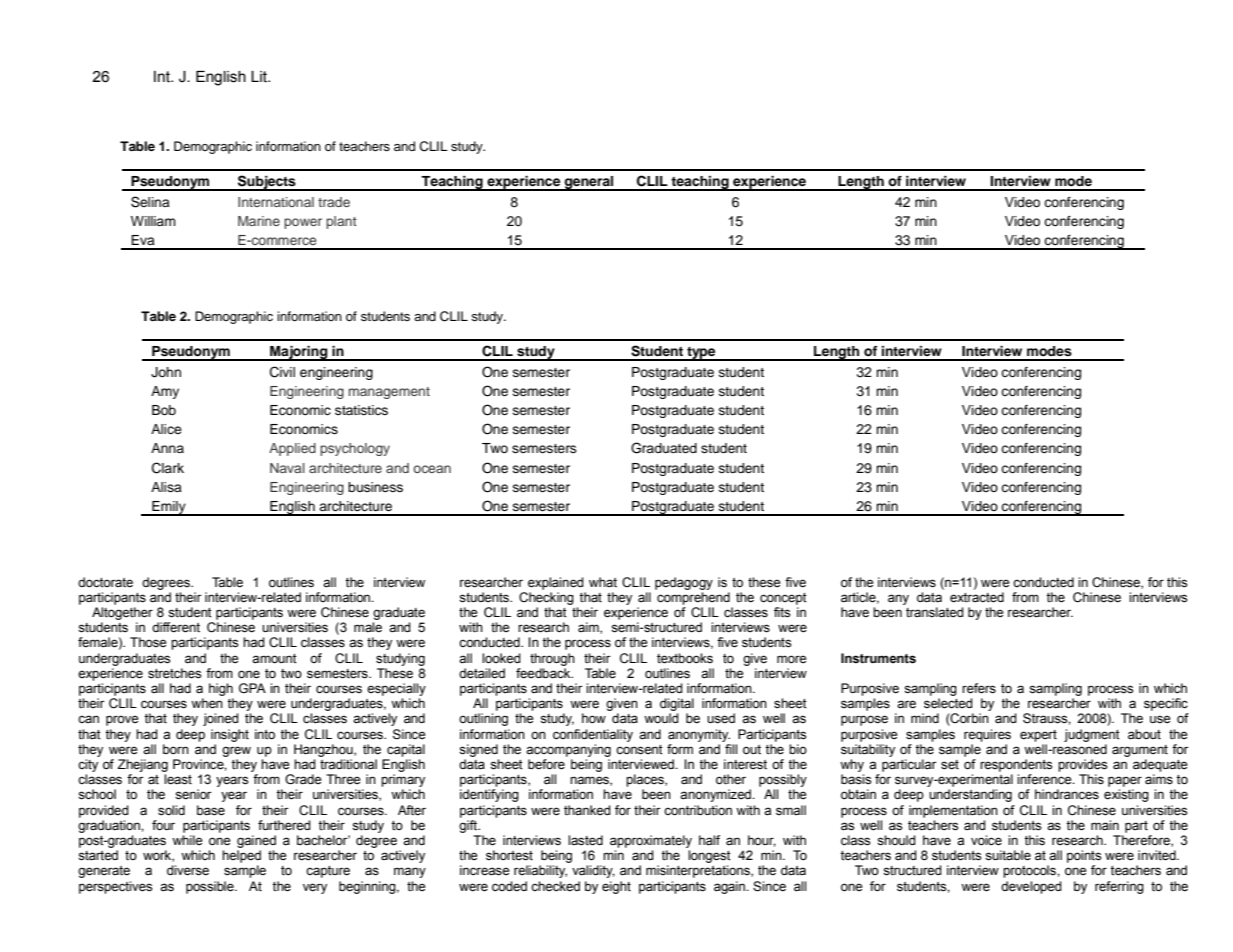  Describe the element at coordinates (389, 393) in the screenshot. I see `management` at that location.
